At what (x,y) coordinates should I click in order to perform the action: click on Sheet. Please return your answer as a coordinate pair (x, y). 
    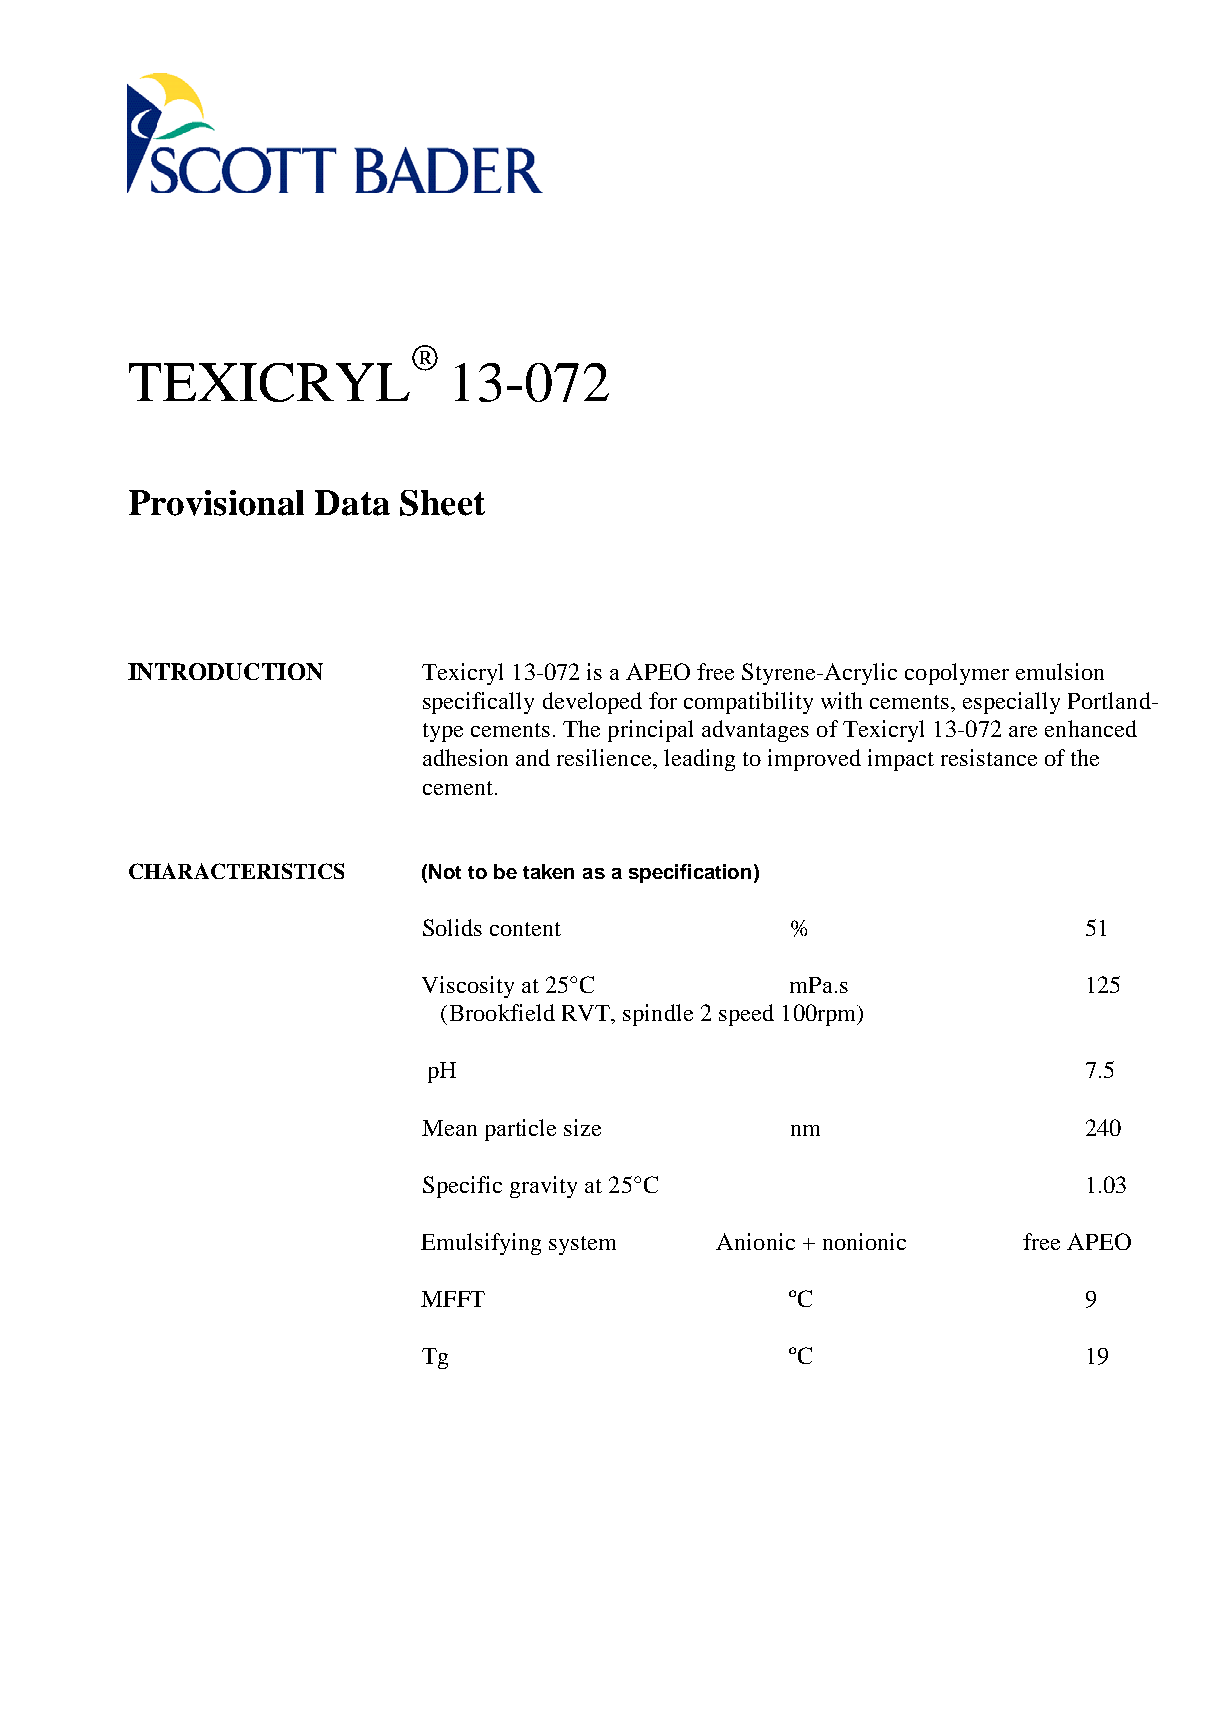
    Looking at the image, I should click on (442, 503).
